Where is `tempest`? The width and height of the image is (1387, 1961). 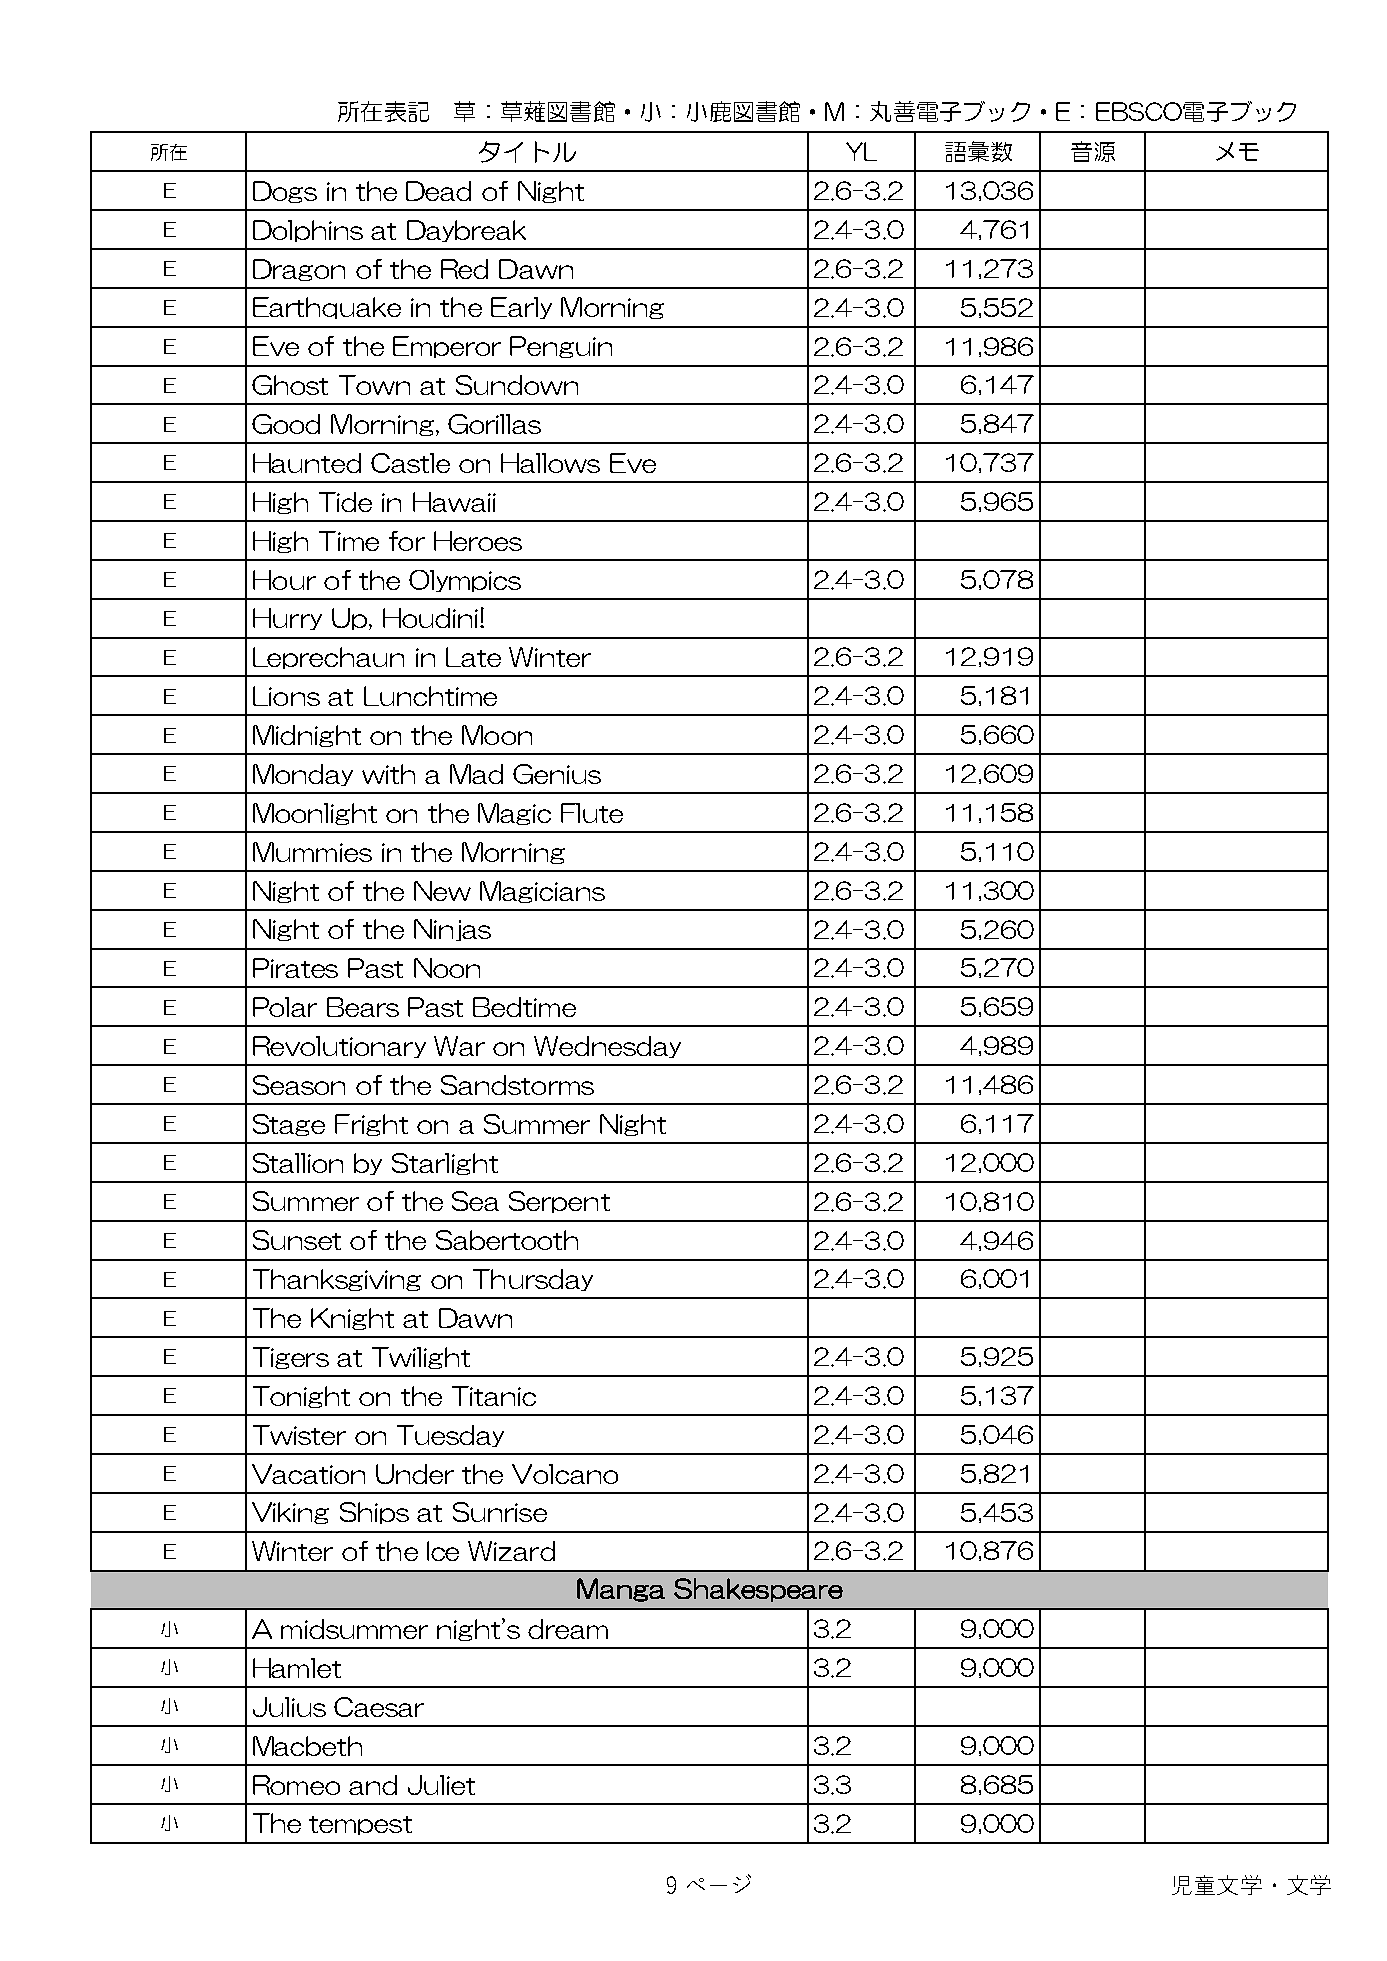 tempest is located at coordinates (360, 1825).
